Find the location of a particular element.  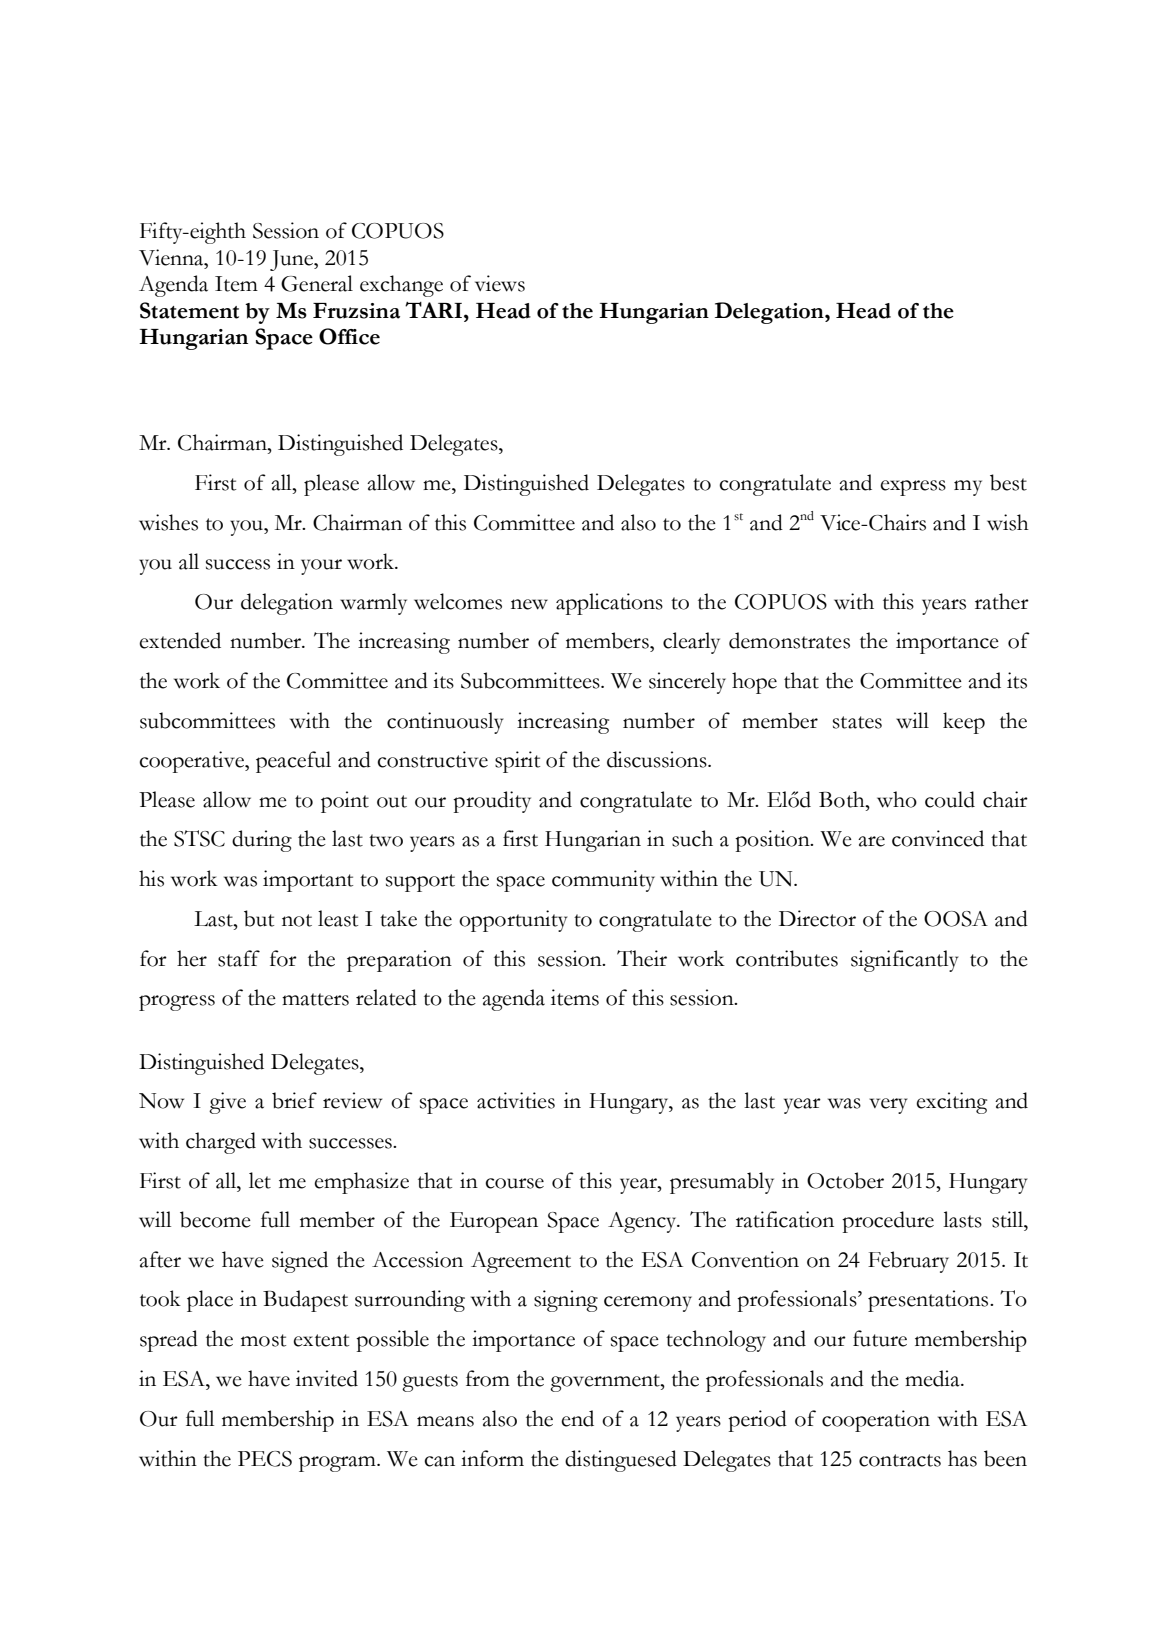

views is located at coordinates (500, 283).
